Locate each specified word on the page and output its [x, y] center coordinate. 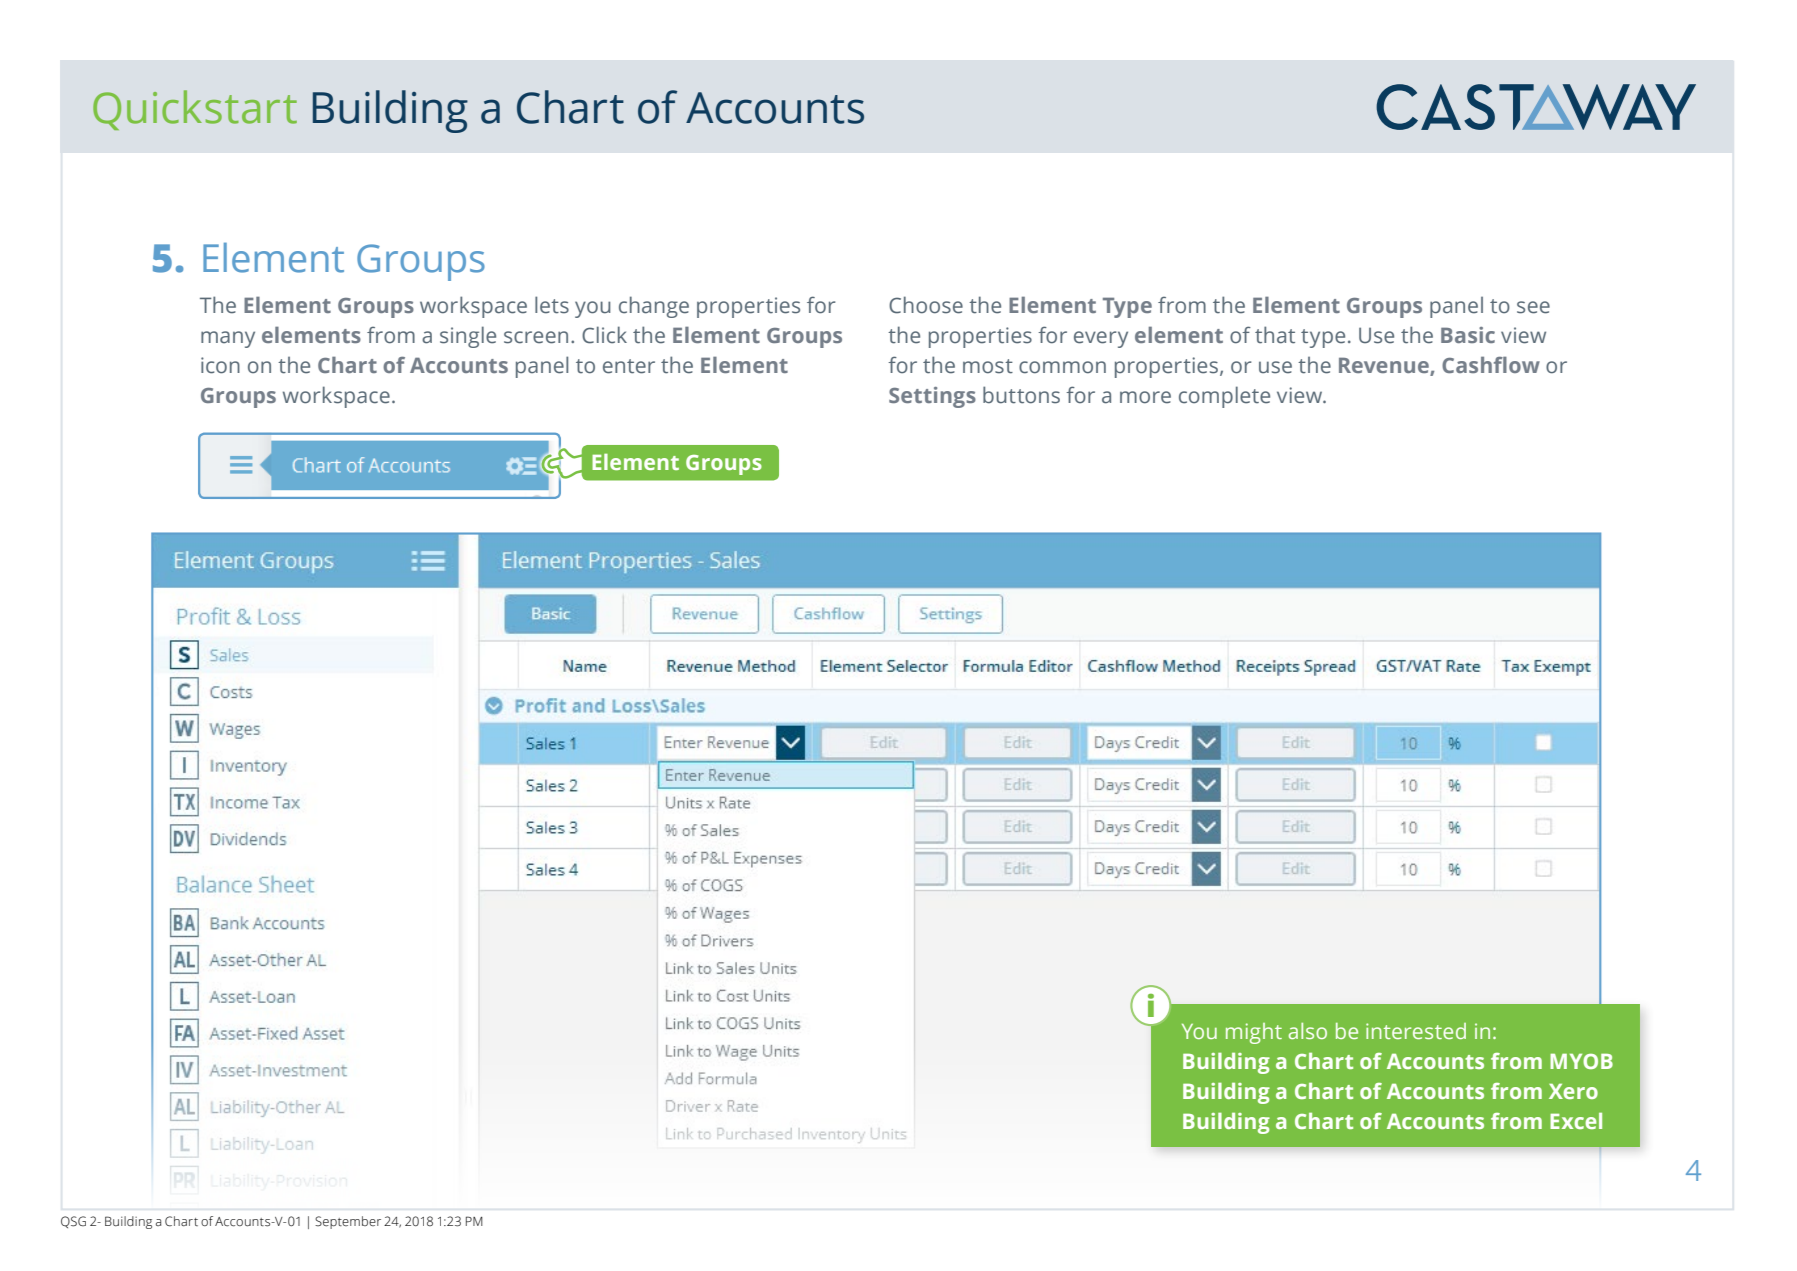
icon [220, 365]
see [1533, 307]
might [1254, 1033]
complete [1224, 397]
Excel [1576, 1121]
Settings [932, 397]
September [348, 1222]
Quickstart [195, 110]
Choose [926, 305]
